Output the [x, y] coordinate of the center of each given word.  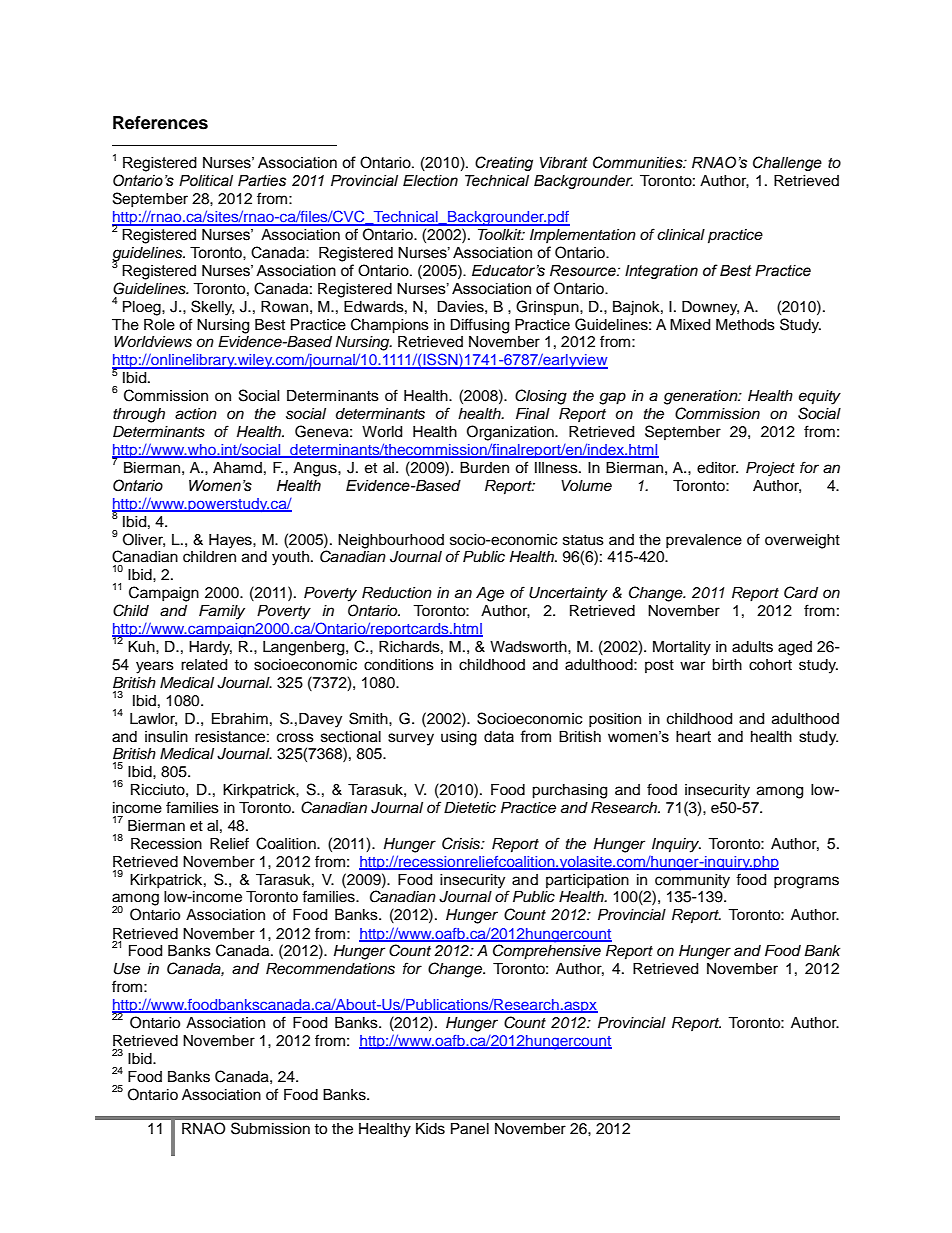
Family [222, 612]
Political [206, 181]
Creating [504, 163]
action [196, 414]
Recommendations [330, 969]
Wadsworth [529, 647]
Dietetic [470, 808]
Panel [470, 1129]
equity [820, 397]
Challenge [787, 163]
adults [752, 647]
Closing [541, 397]
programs [806, 882]
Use [127, 969]
